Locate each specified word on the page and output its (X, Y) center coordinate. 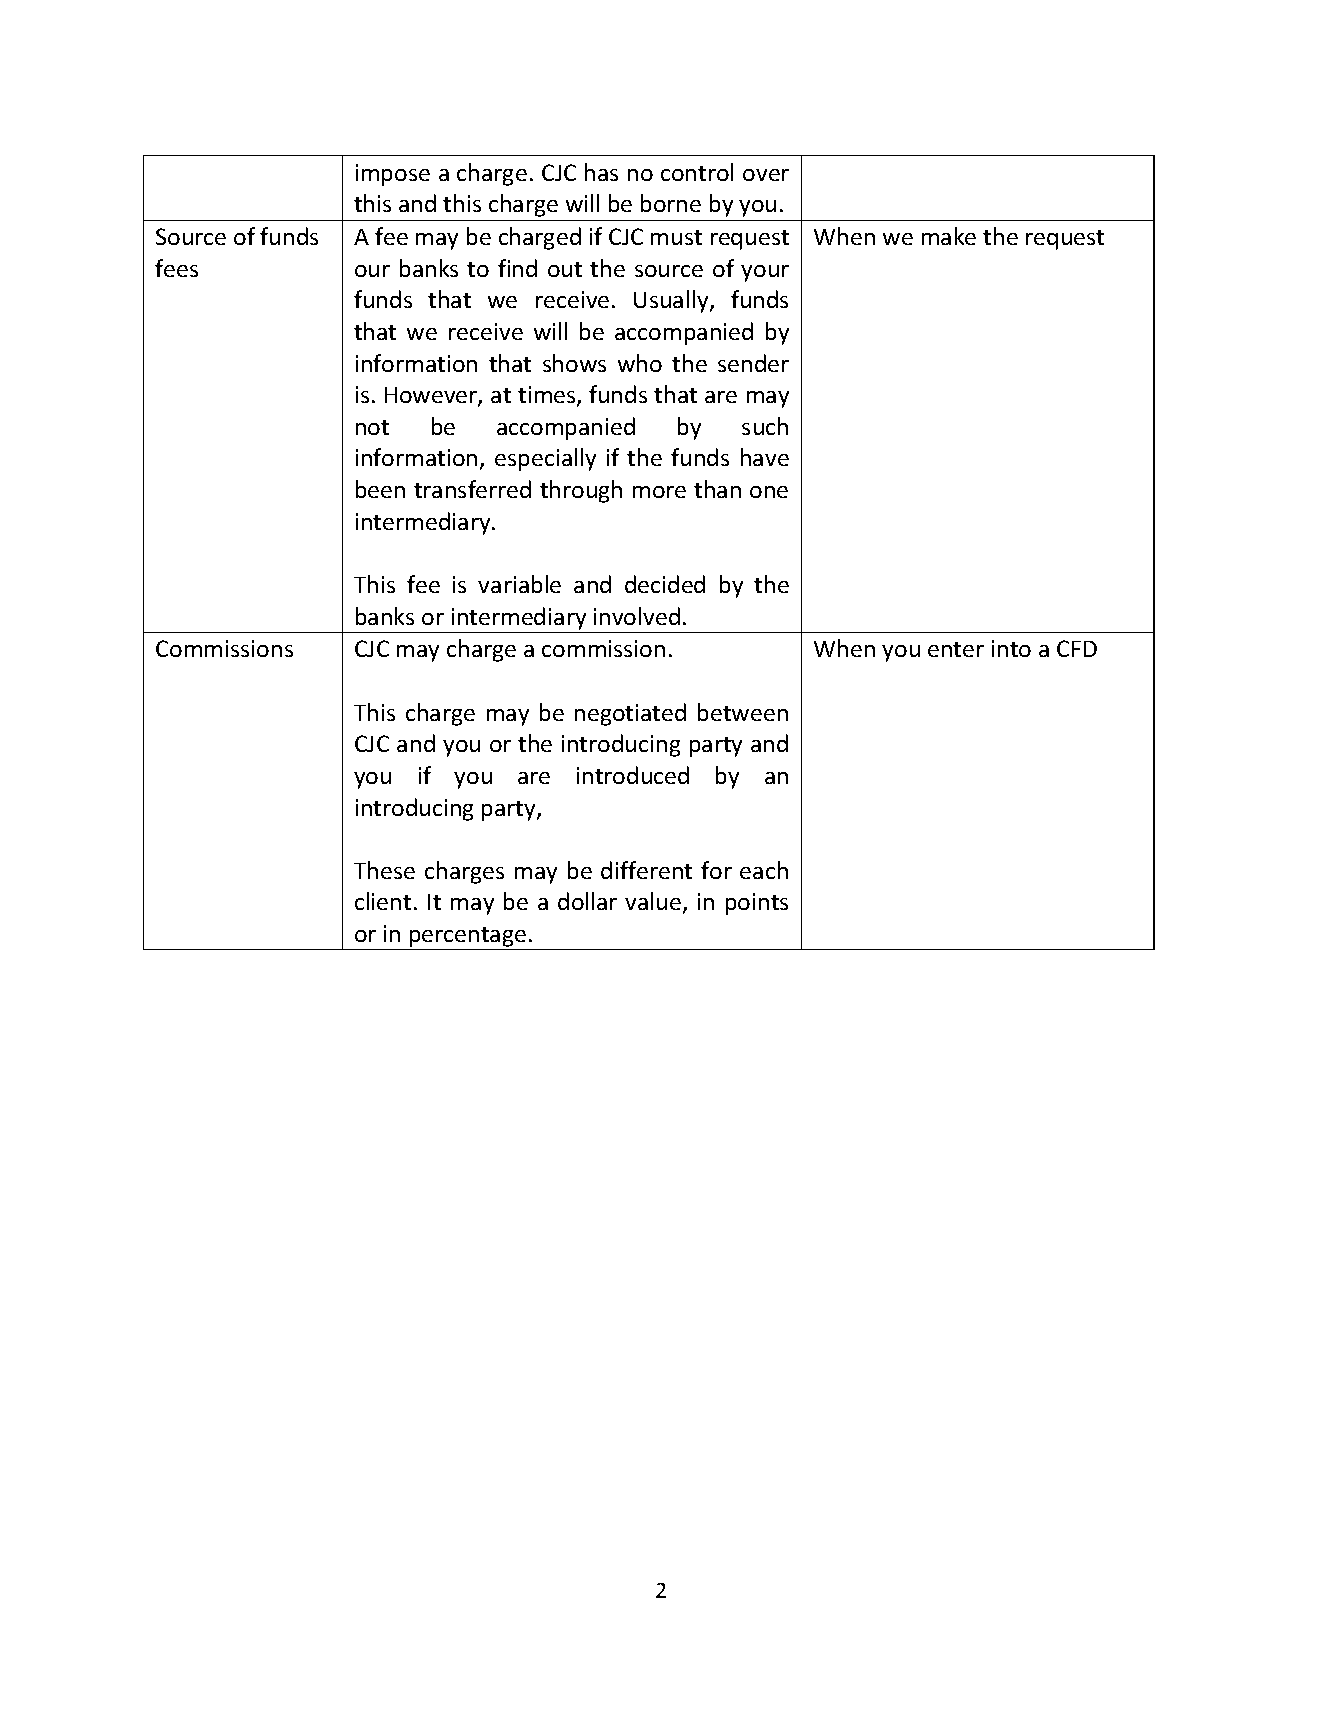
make (949, 236)
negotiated (630, 714)
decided (665, 584)
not (372, 427)
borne (671, 203)
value (654, 903)
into (1011, 648)
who (640, 363)
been (380, 489)
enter (956, 649)
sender (753, 363)
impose (393, 175)
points (757, 904)
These (384, 870)
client (383, 901)
